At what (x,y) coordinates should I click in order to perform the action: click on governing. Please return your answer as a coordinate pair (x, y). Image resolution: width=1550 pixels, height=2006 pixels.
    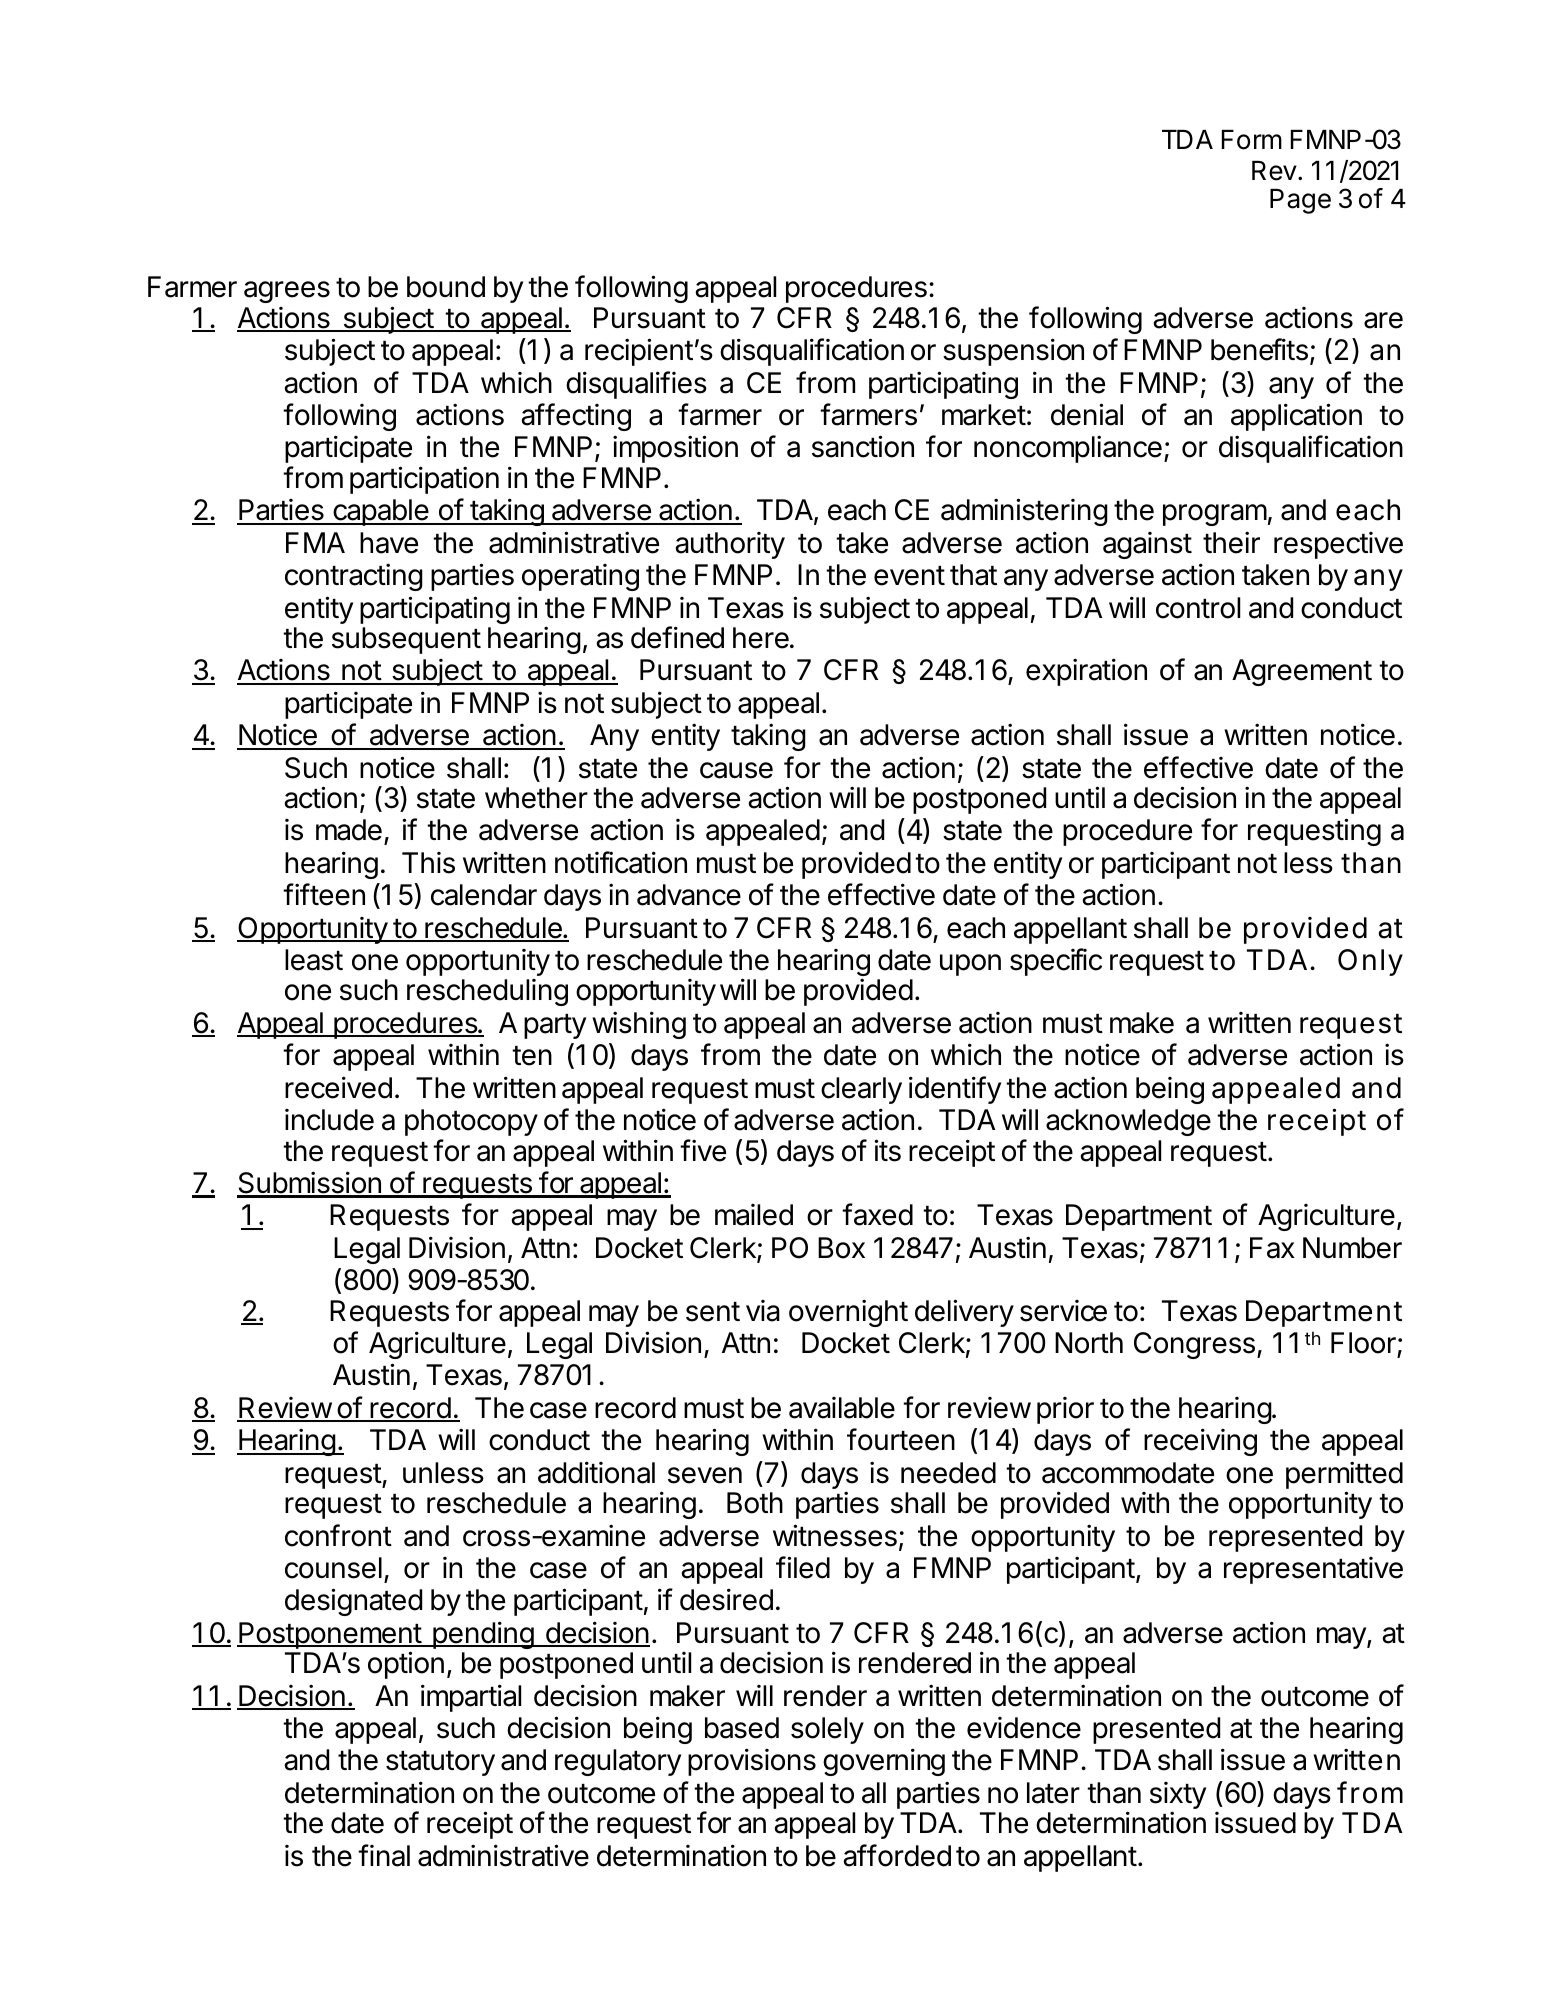
    Looking at the image, I should click on (884, 1762).
